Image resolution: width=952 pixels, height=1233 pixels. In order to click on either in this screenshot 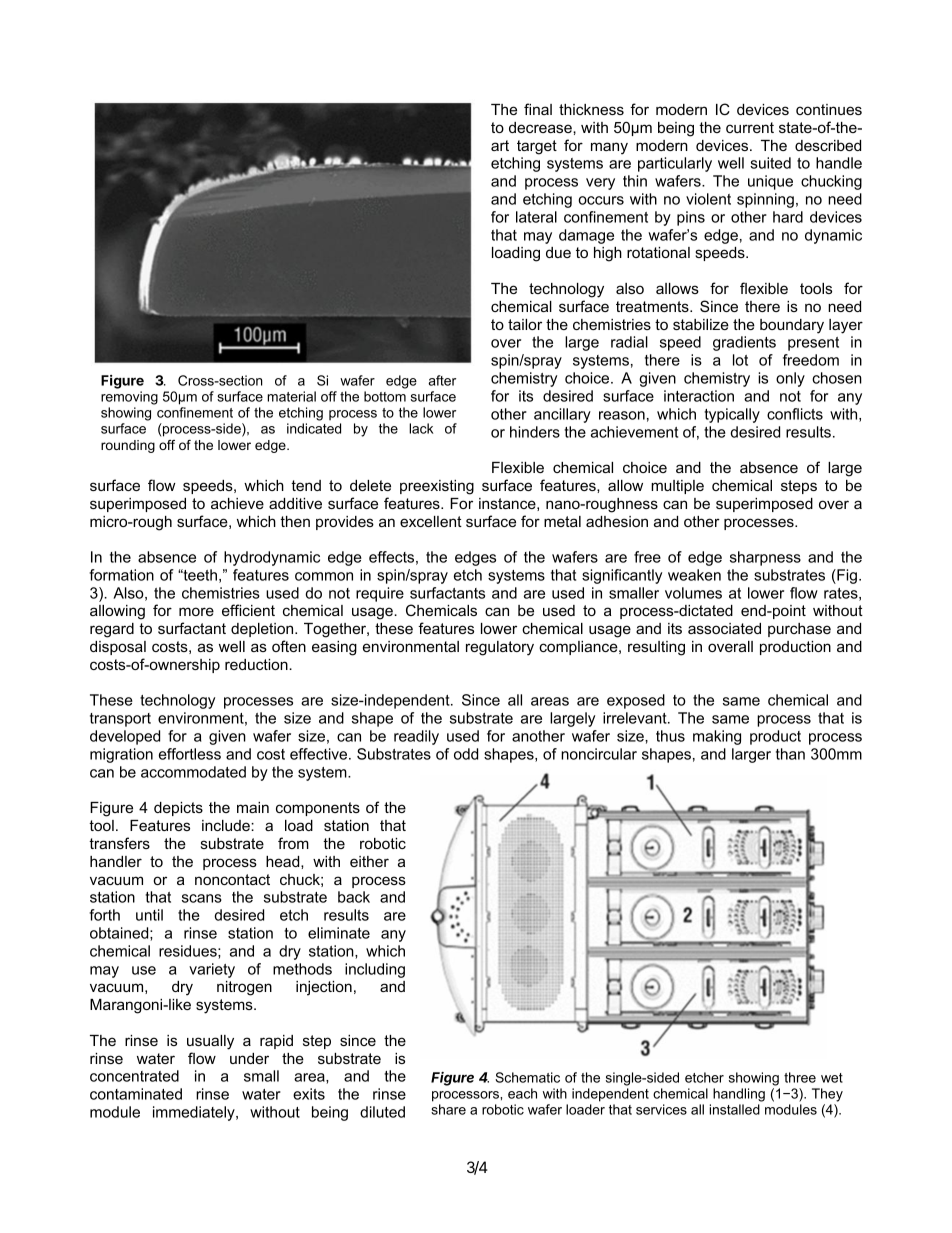, I will do `click(369, 861)`.
